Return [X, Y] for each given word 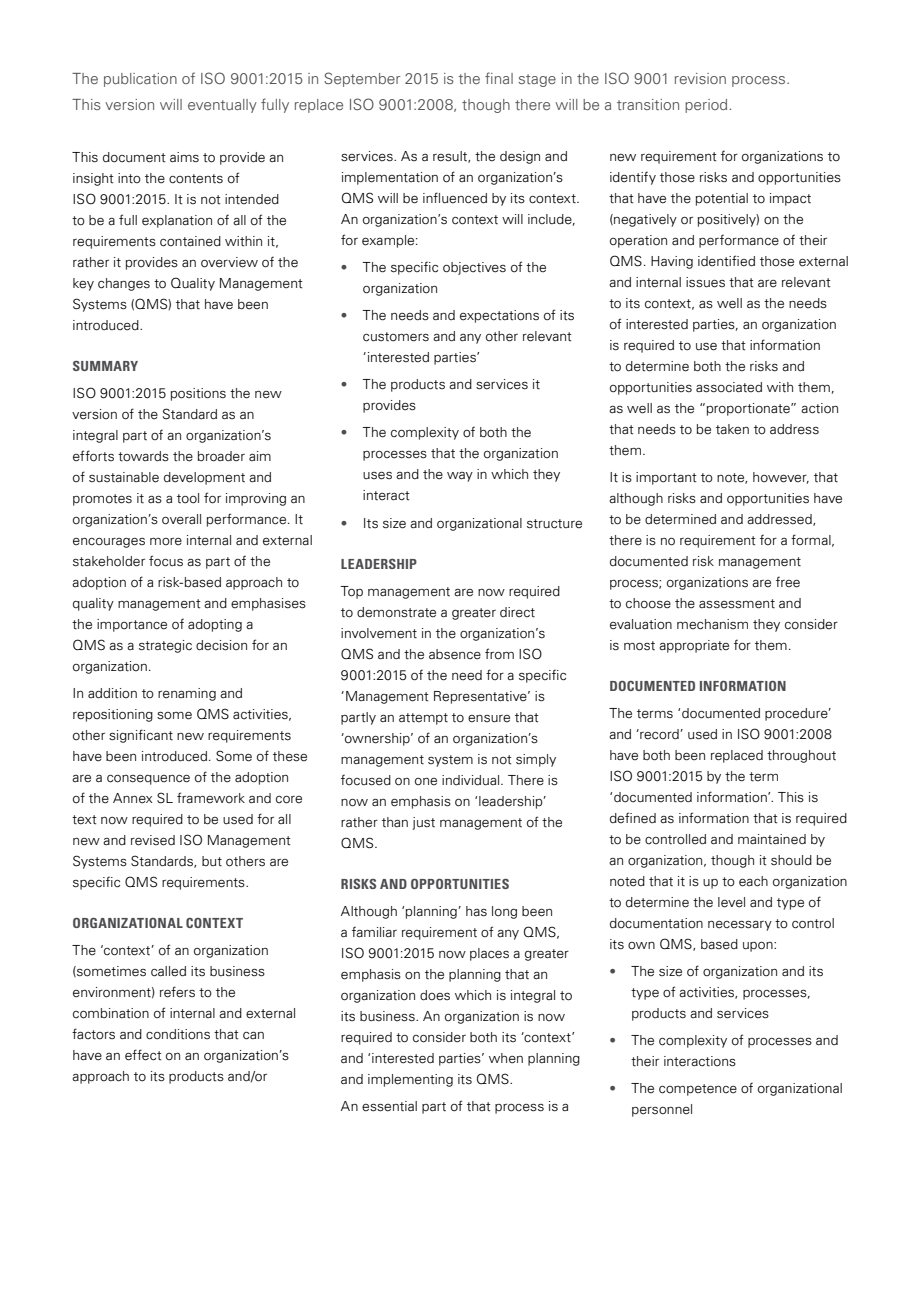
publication [140, 80]
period [706, 106]
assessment [737, 604]
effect [143, 1055]
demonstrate [396, 612]
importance [132, 625]
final [499, 78]
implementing [410, 1080]
